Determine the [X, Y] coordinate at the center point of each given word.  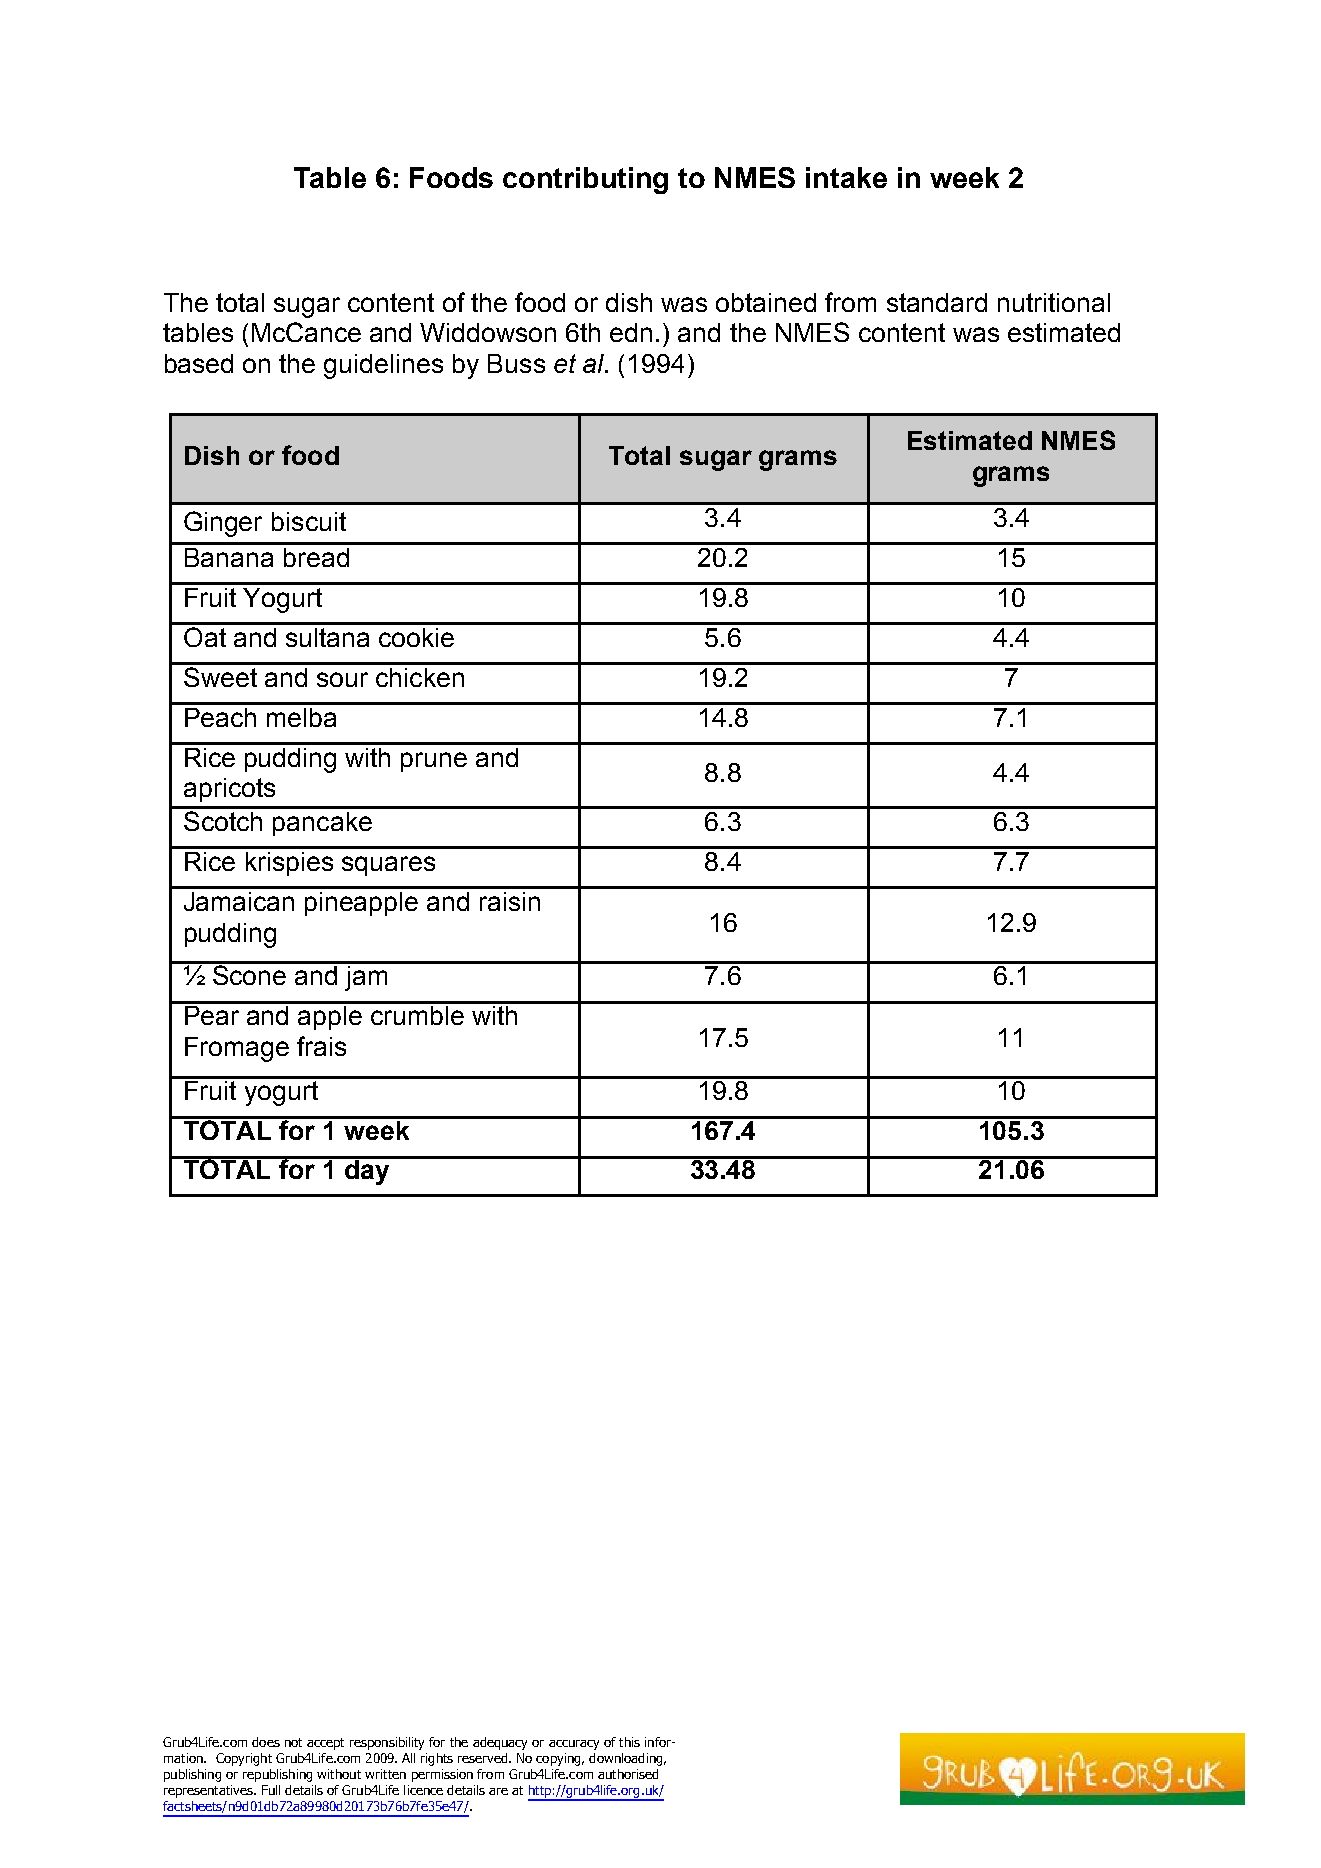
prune [434, 762]
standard [937, 302]
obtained [766, 302]
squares [388, 866]
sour [342, 679]
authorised [628, 1774]
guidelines [383, 366]
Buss [516, 363]
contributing [585, 180]
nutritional [1054, 302]
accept [325, 1744]
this [629, 1742]
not [293, 1742]
